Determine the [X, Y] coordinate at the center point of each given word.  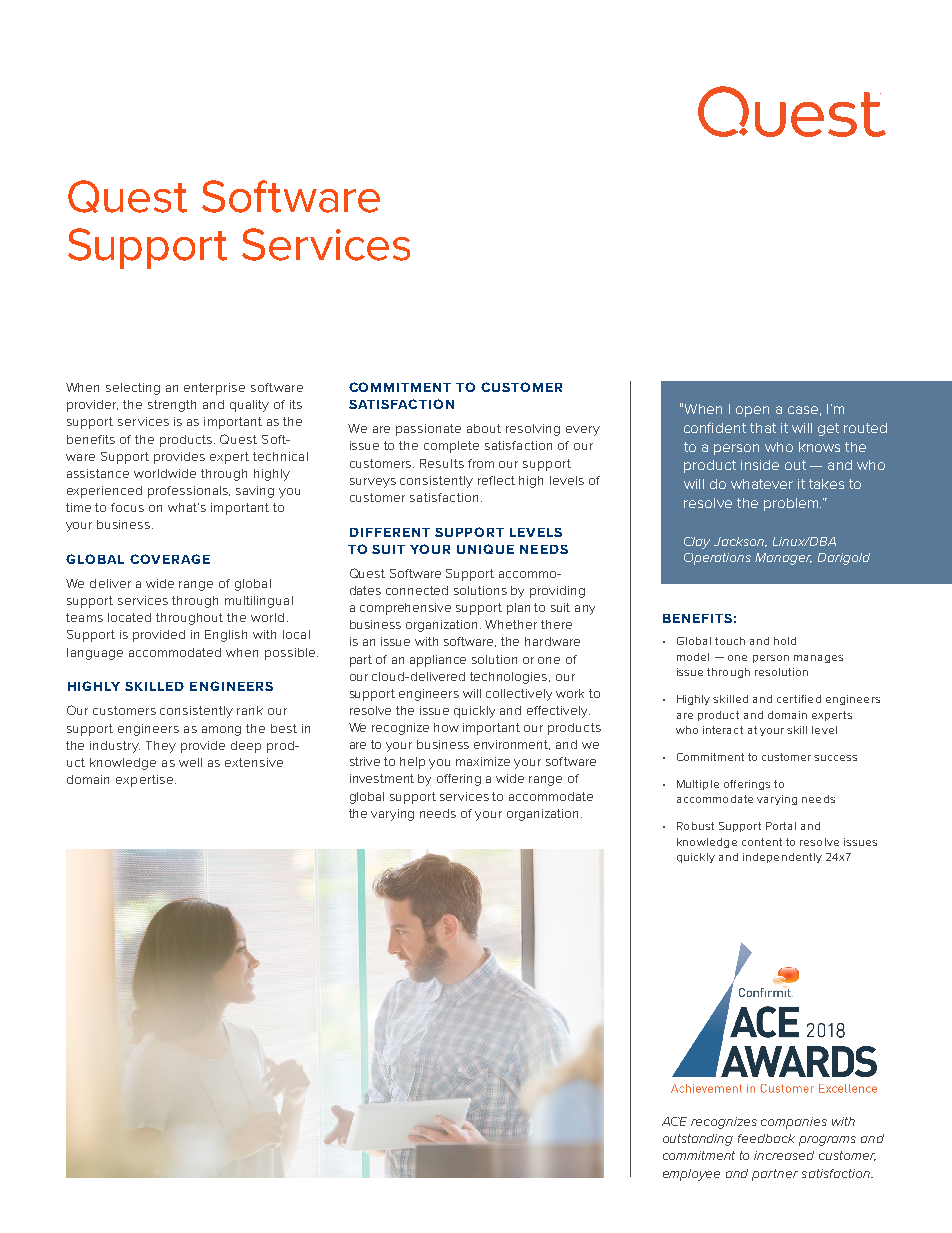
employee [691, 1175]
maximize [483, 761]
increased [784, 1155]
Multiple [698, 785]
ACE [674, 1121]
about [484, 428]
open [752, 411]
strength [172, 406]
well [190, 762]
